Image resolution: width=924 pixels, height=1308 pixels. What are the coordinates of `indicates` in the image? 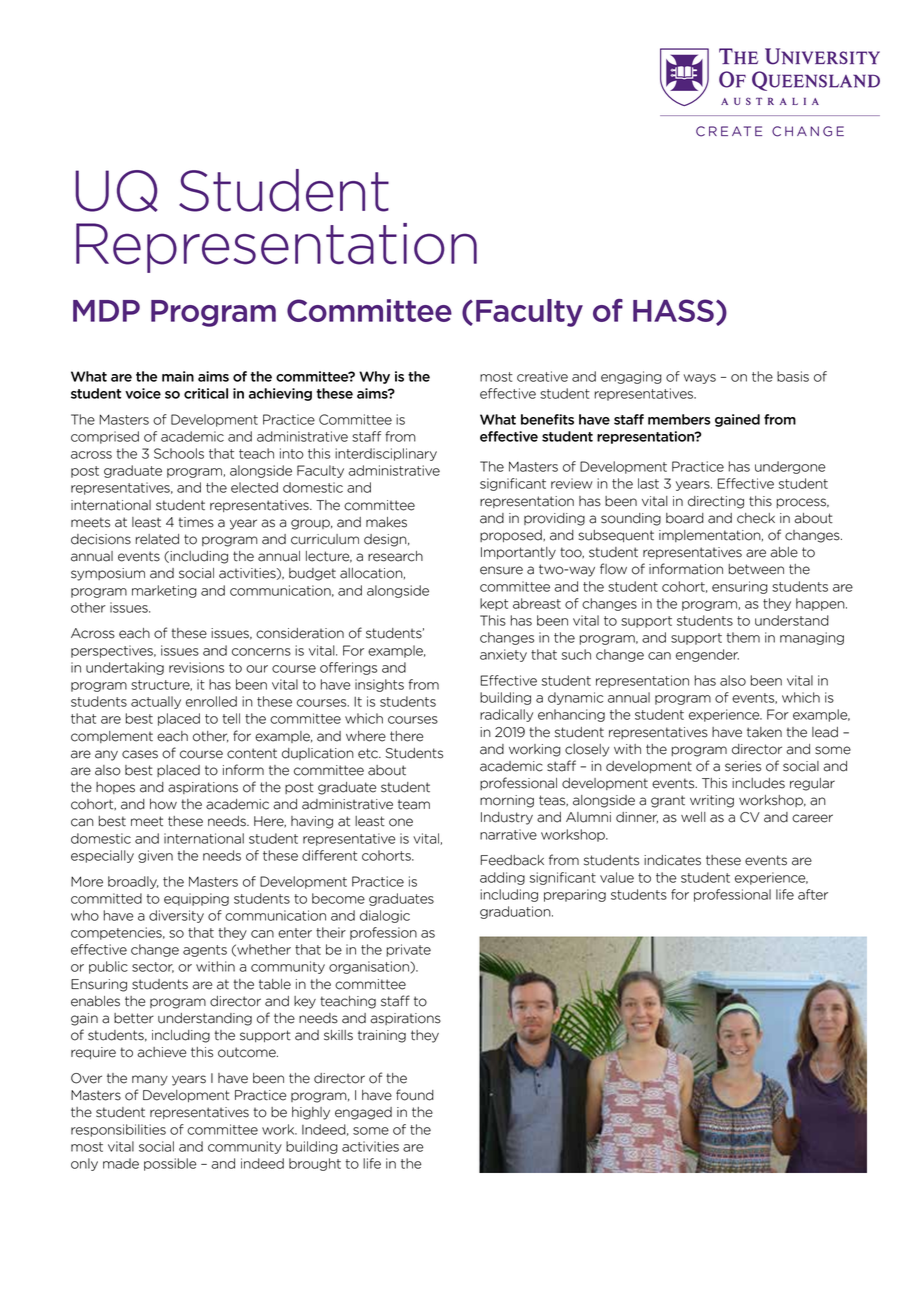 It's located at (672, 860).
